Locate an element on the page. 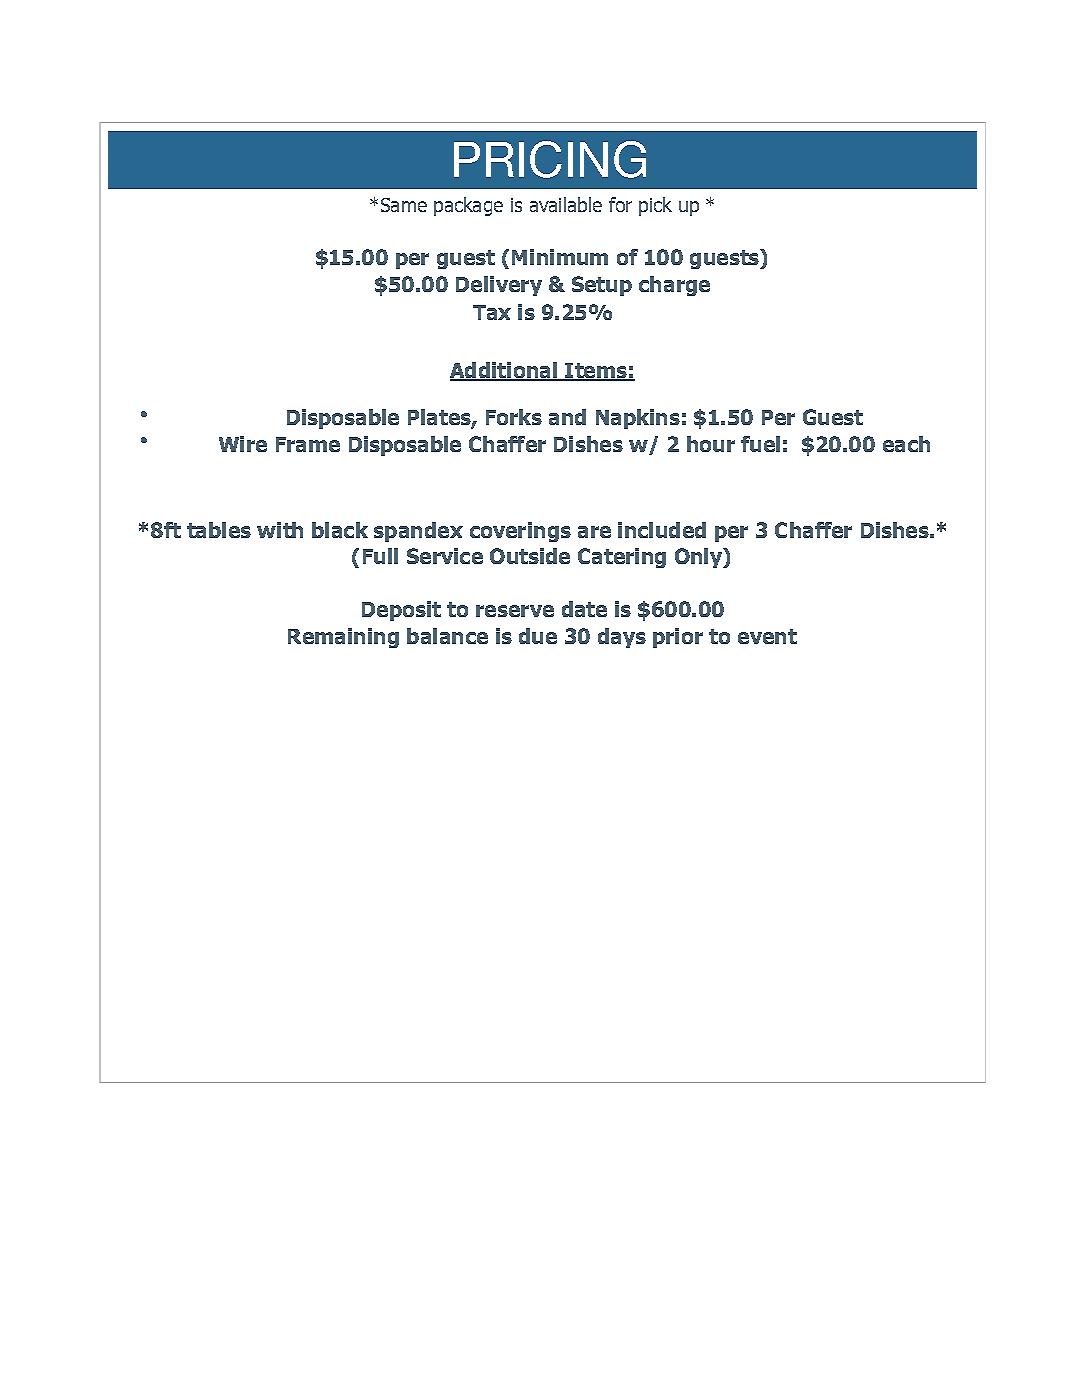 The height and width of the document is (1394, 1077). Forks is located at coordinates (514, 417).
